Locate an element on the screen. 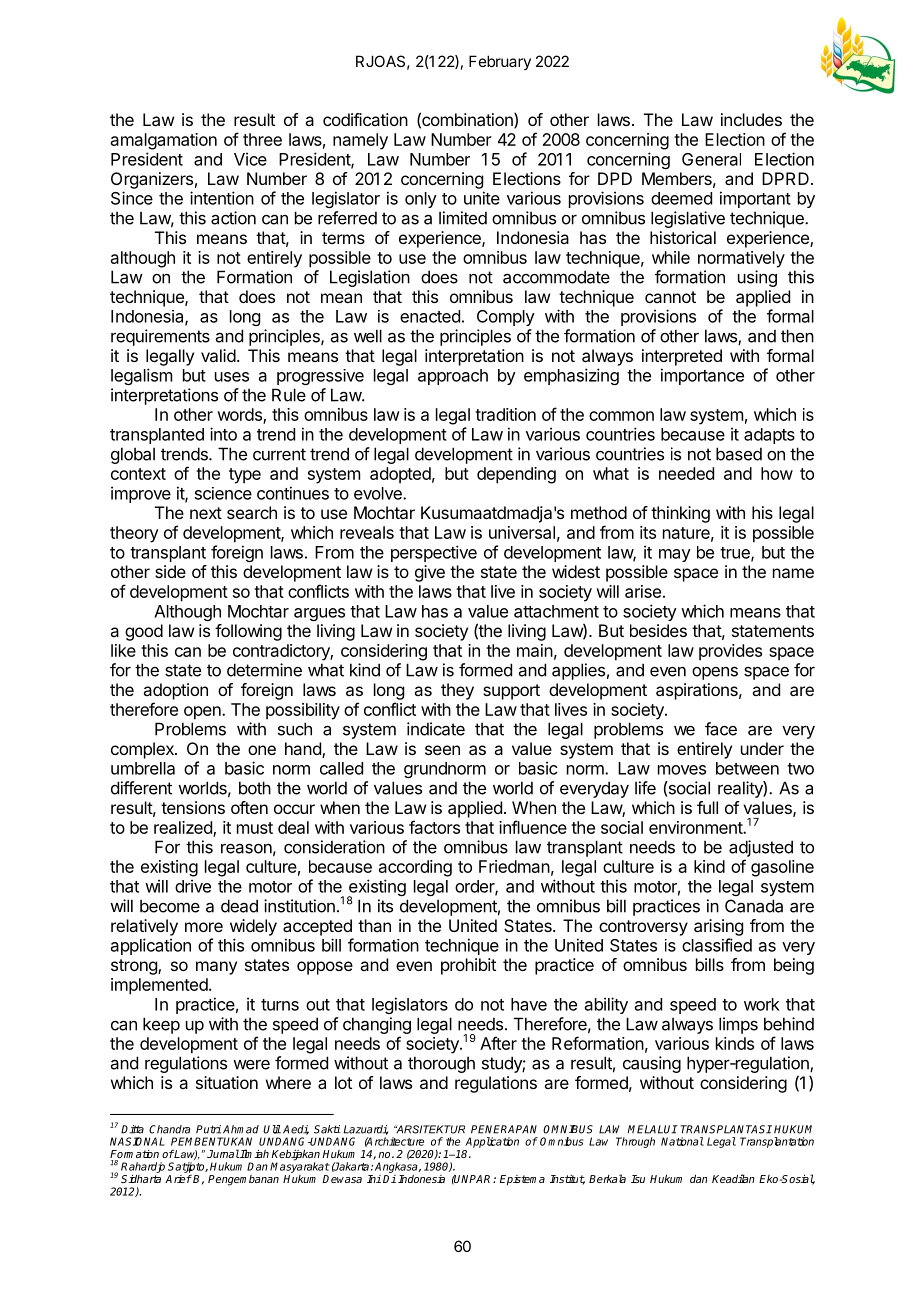 The width and height of the screenshot is (924, 1308). Jurnal is located at coordinates (223, 1153).
